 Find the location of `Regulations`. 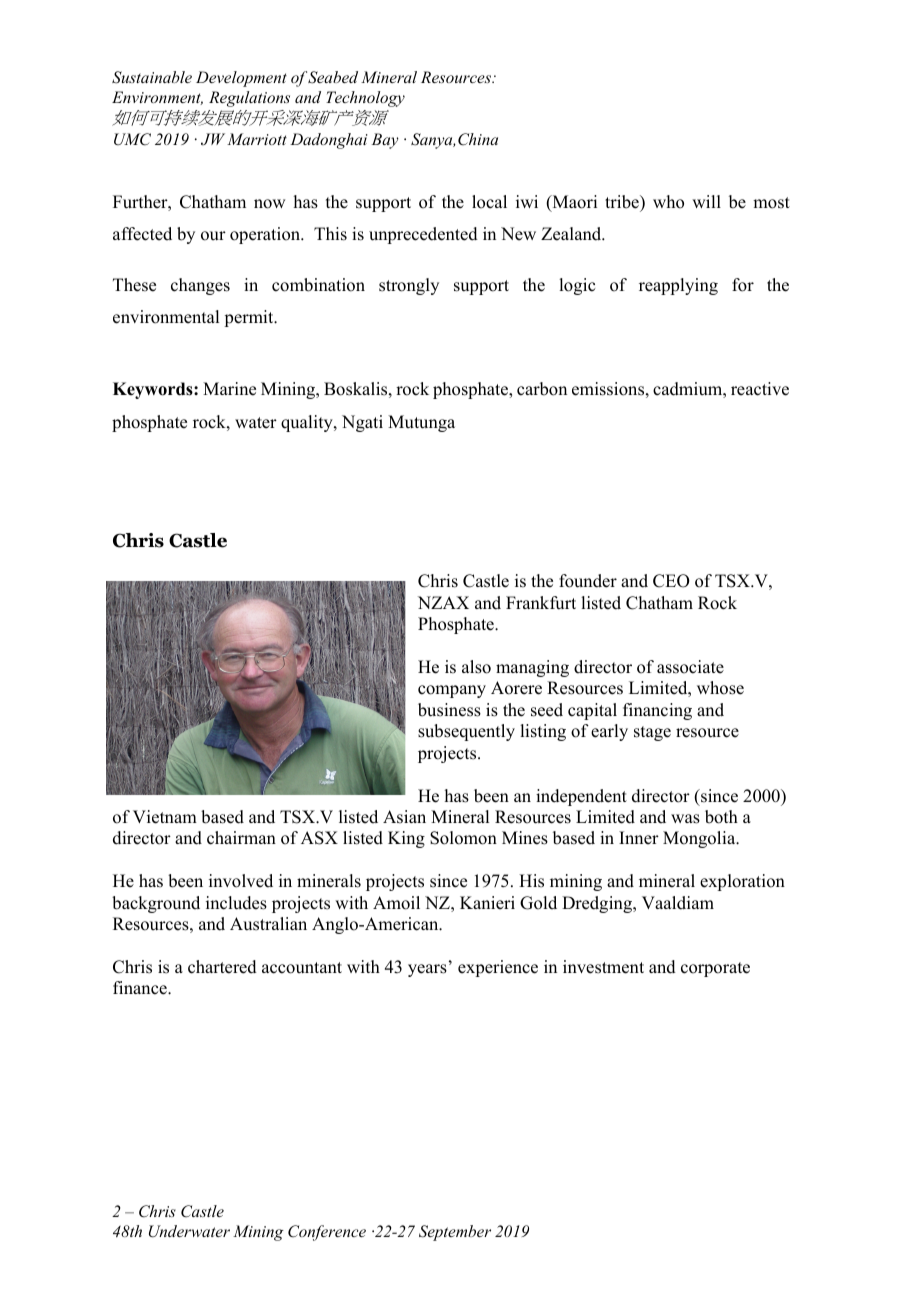

Regulations is located at coordinates (249, 99).
